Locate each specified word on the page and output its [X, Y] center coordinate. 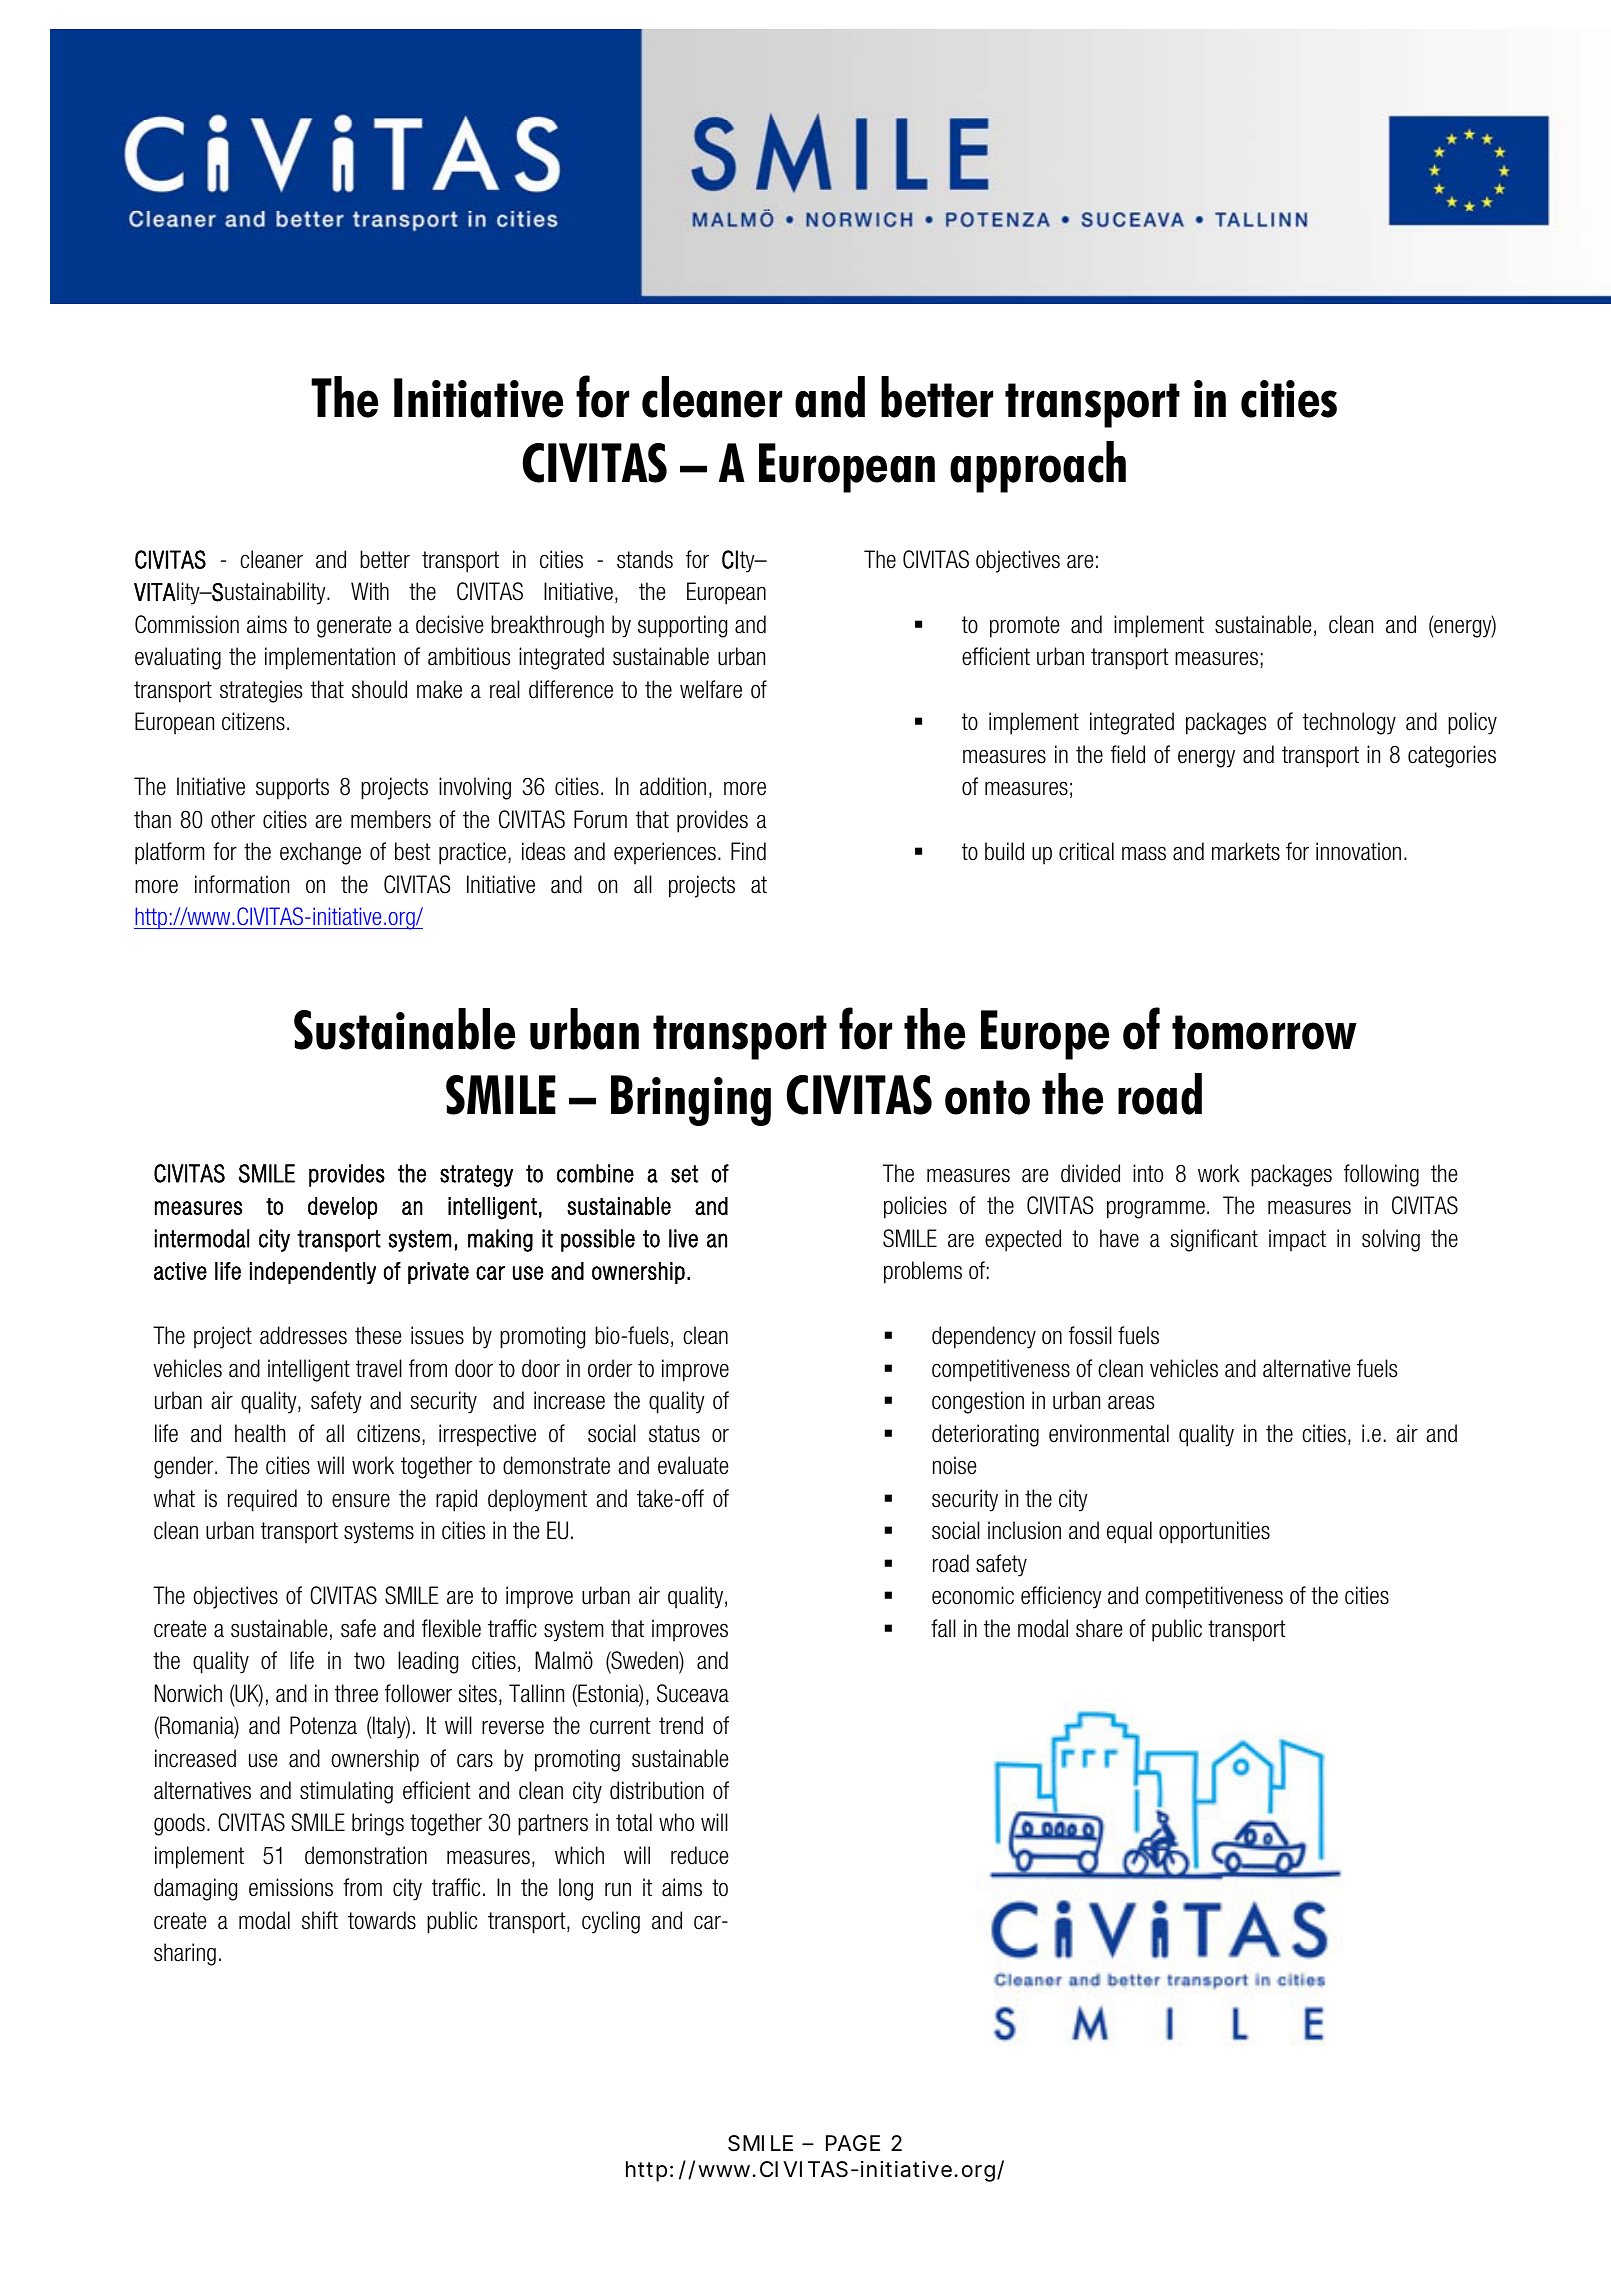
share [1099, 1628]
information [242, 884]
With [370, 591]
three [356, 1693]
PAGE [853, 2143]
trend [681, 1725]
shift [320, 1920]
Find [748, 851]
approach [1038, 467]
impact [1297, 1240]
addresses [303, 1335]
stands [645, 559]
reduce [700, 1855]
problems [923, 1272]
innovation [1358, 851]
